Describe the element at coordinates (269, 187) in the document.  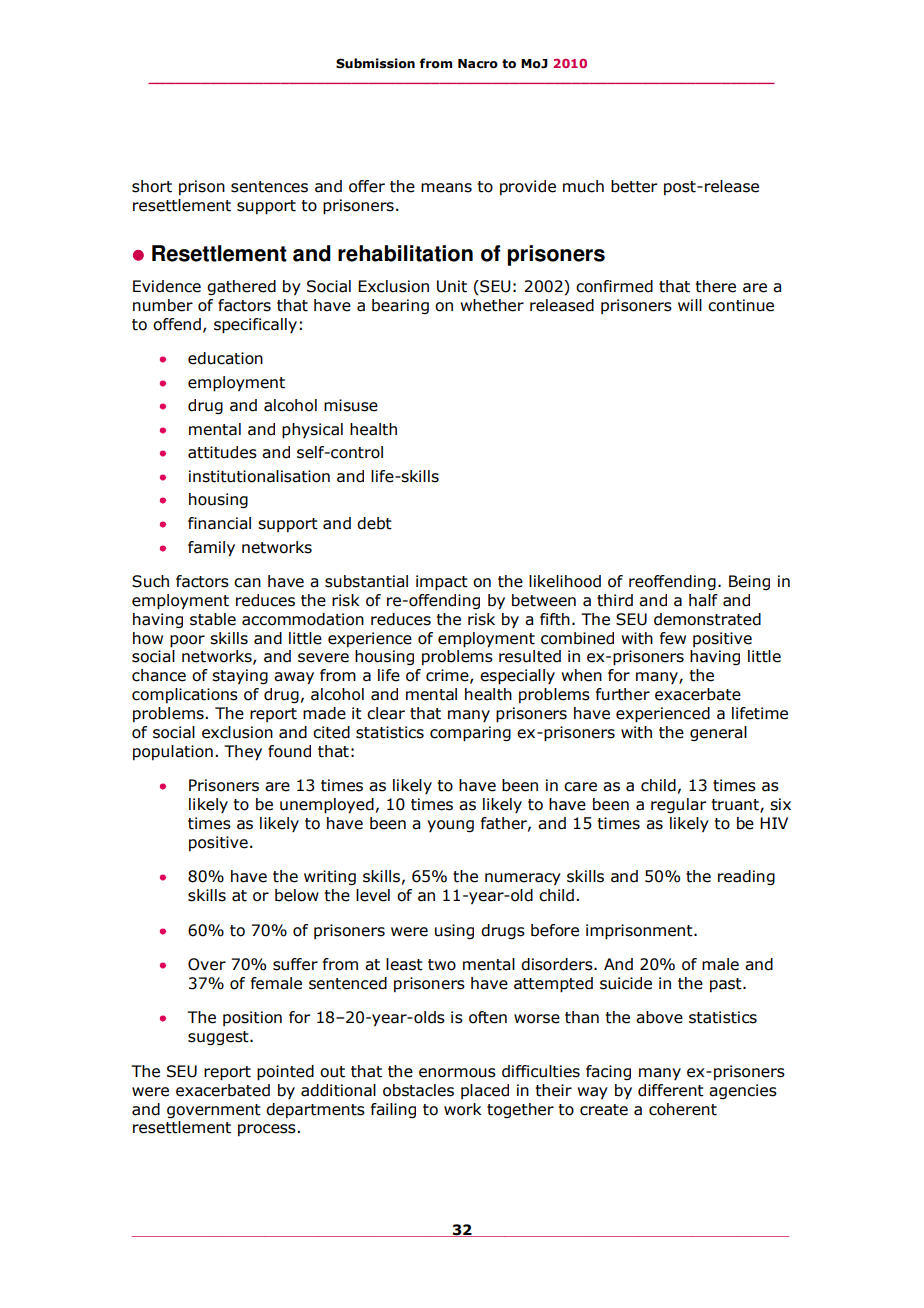
I see `sentences` at that location.
